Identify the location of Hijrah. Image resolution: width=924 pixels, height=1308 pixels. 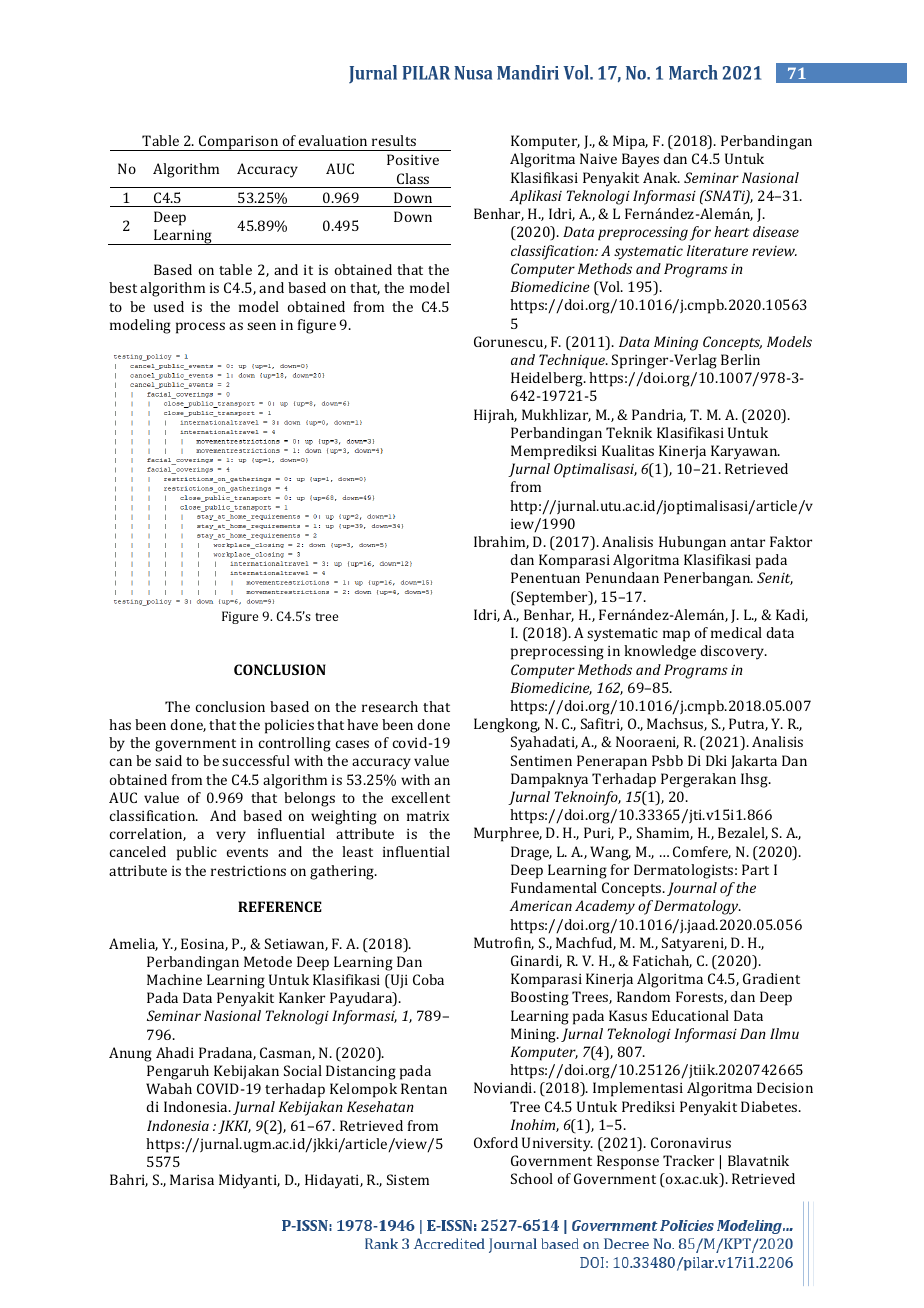
(495, 416).
